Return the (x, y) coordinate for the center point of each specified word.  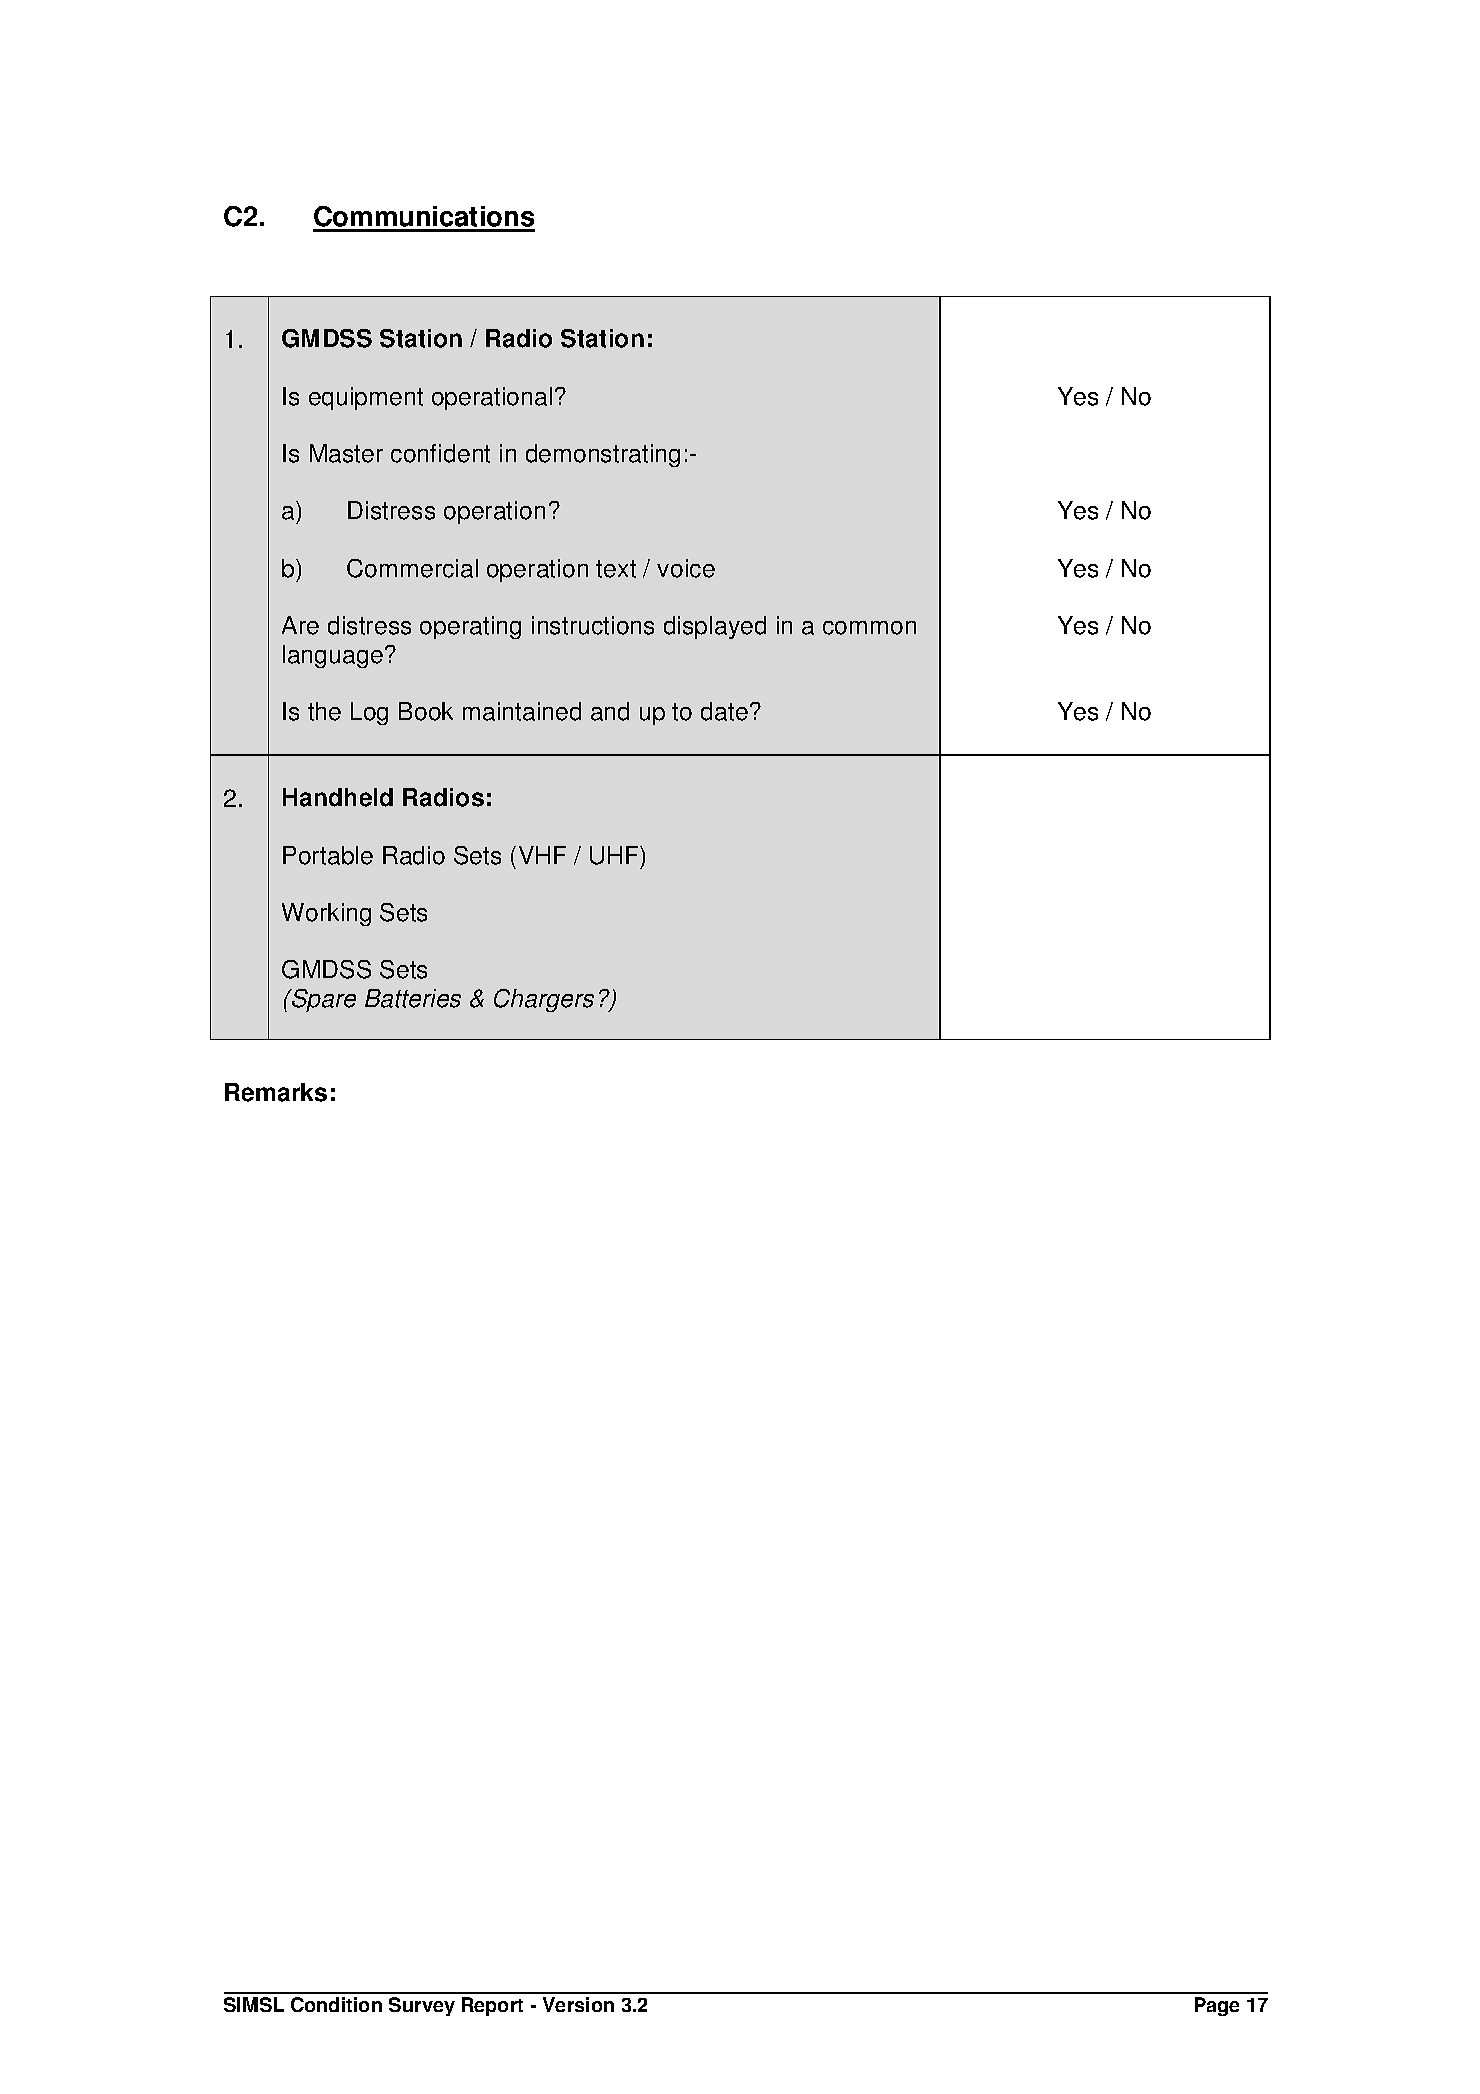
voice (686, 568)
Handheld (338, 797)
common (869, 628)
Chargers (544, 1000)
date (724, 711)
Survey (422, 2006)
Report (492, 2006)
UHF (615, 855)
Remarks (276, 1092)
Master (346, 453)
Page (1217, 2006)
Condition (336, 2004)
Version (578, 2004)
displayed (715, 627)
